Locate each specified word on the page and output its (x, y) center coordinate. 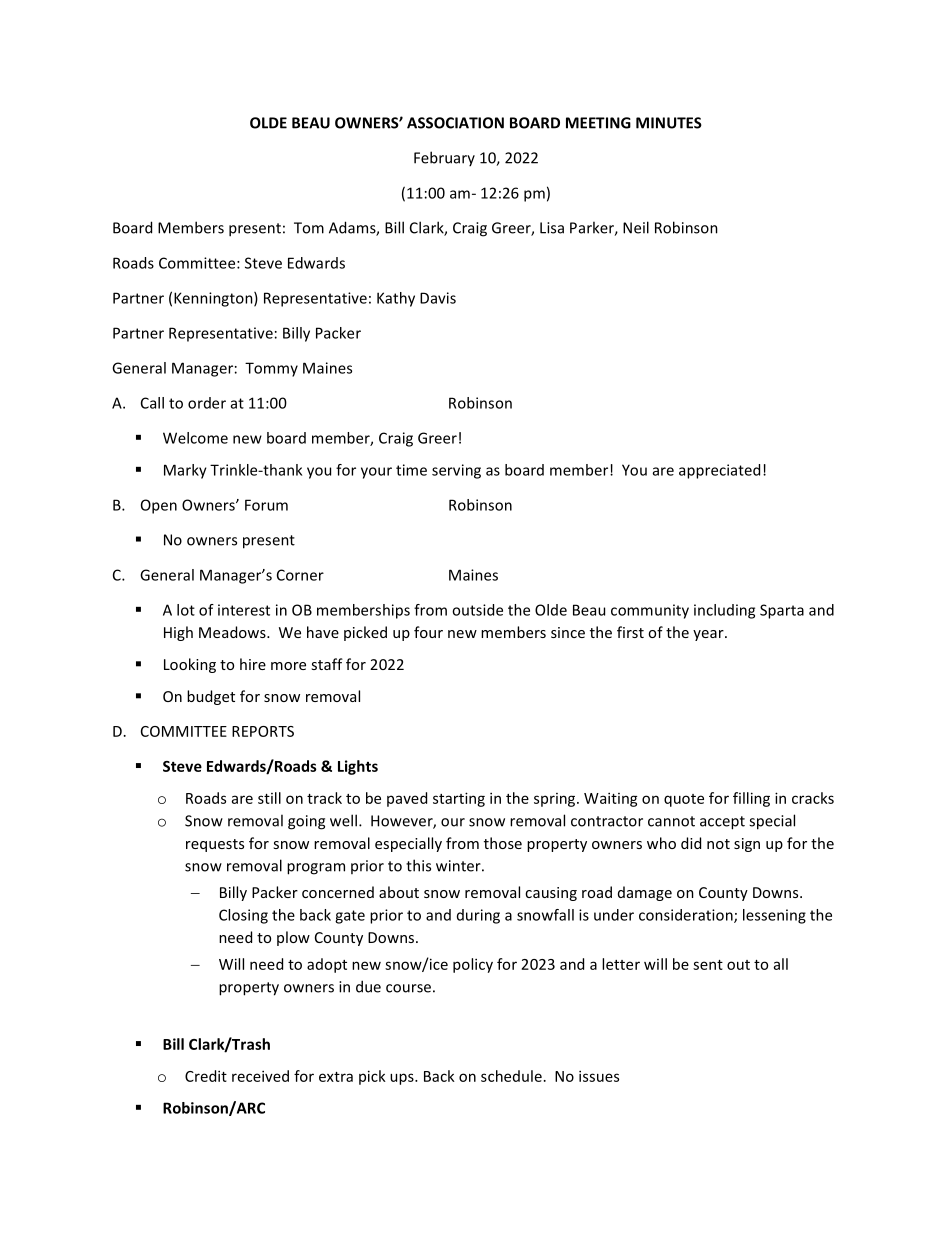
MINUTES (669, 123)
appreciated (719, 471)
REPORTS (263, 731)
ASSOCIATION (455, 123)
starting (459, 799)
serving (456, 471)
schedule (511, 1076)
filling (751, 799)
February (444, 158)
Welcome (195, 438)
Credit (206, 1076)
